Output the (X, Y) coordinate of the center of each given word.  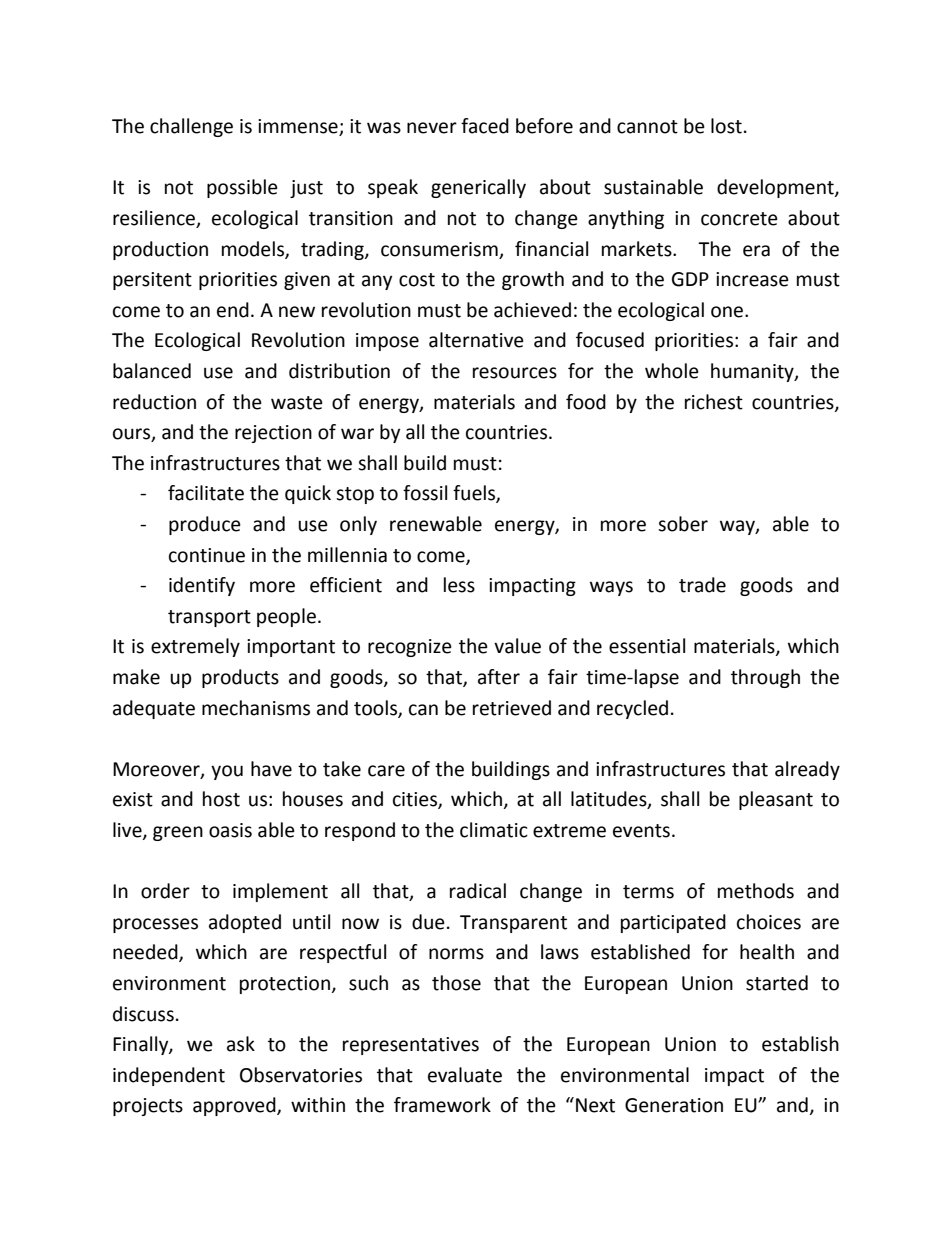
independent (169, 1076)
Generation (674, 1105)
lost (726, 126)
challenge (191, 127)
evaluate (465, 1075)
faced (485, 126)
